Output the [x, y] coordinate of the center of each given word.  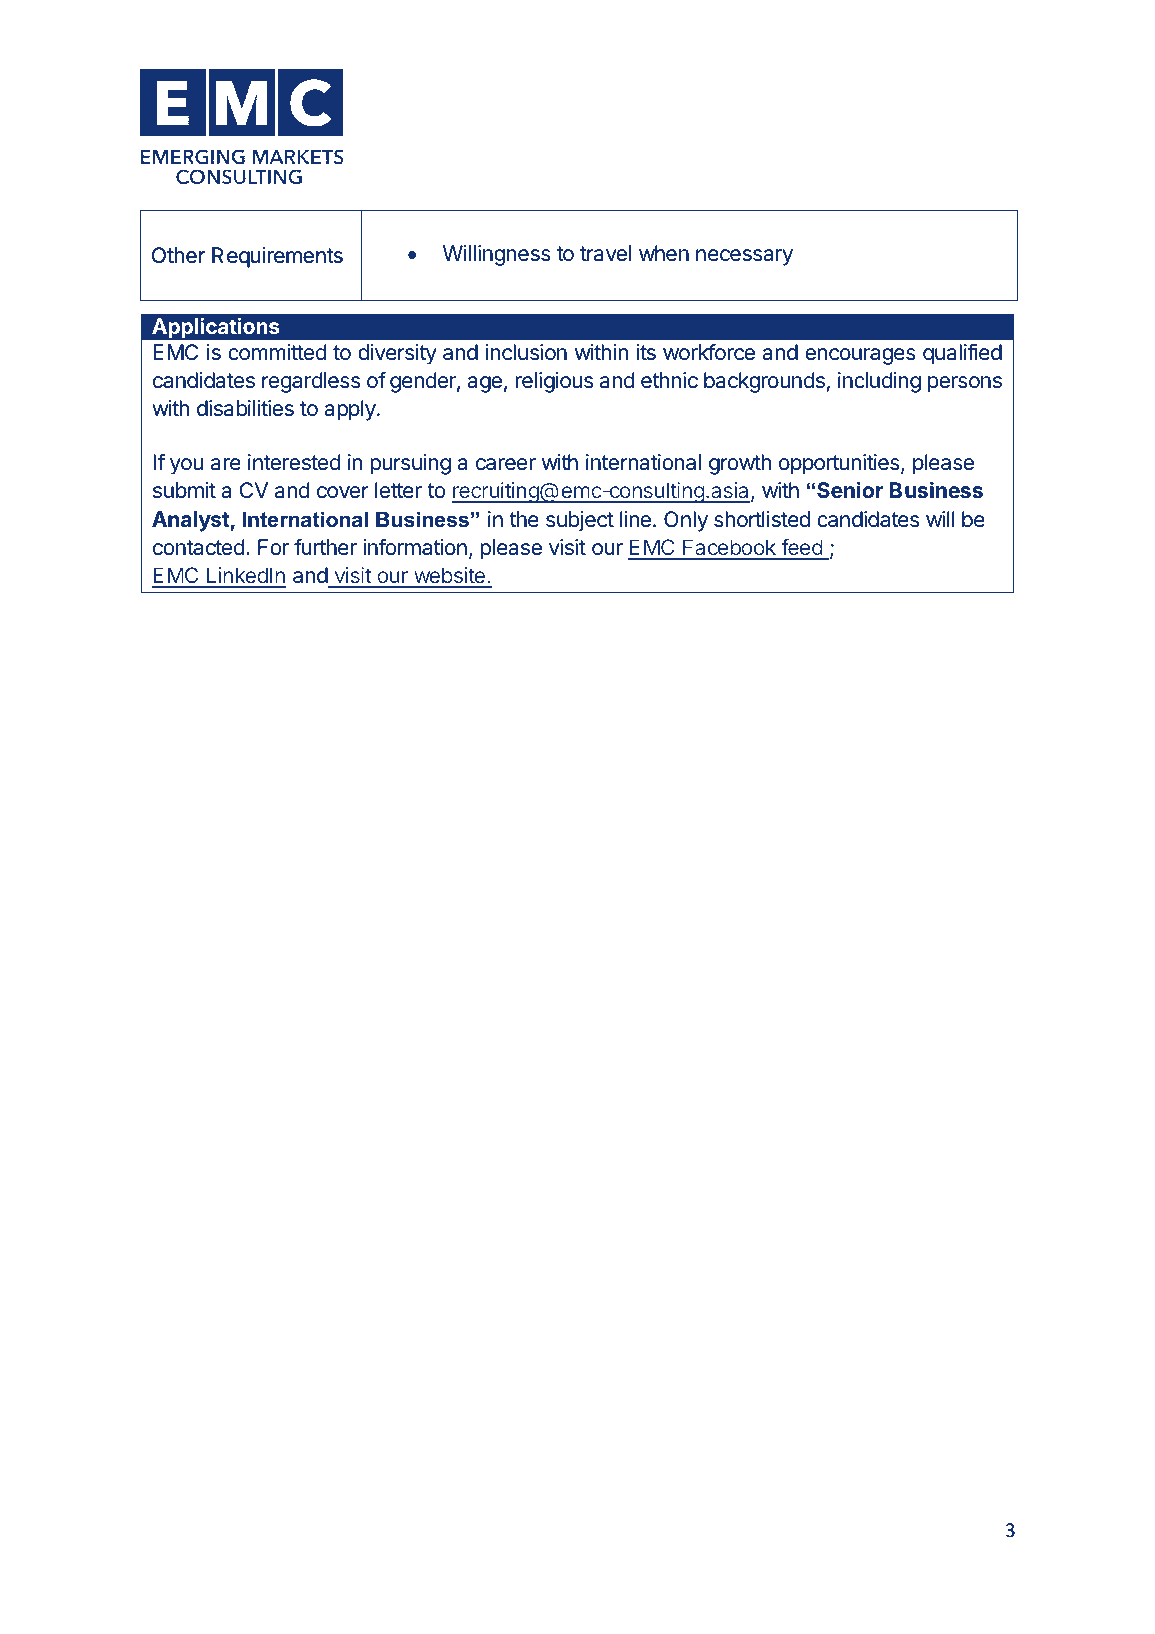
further [325, 547]
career [506, 464]
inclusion [526, 352]
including [879, 382]
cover [343, 492]
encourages [860, 356]
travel [605, 253]
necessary [744, 257]
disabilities [245, 408]
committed [277, 352]
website [449, 577]
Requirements [277, 257]
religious [554, 382]
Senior [850, 489]
